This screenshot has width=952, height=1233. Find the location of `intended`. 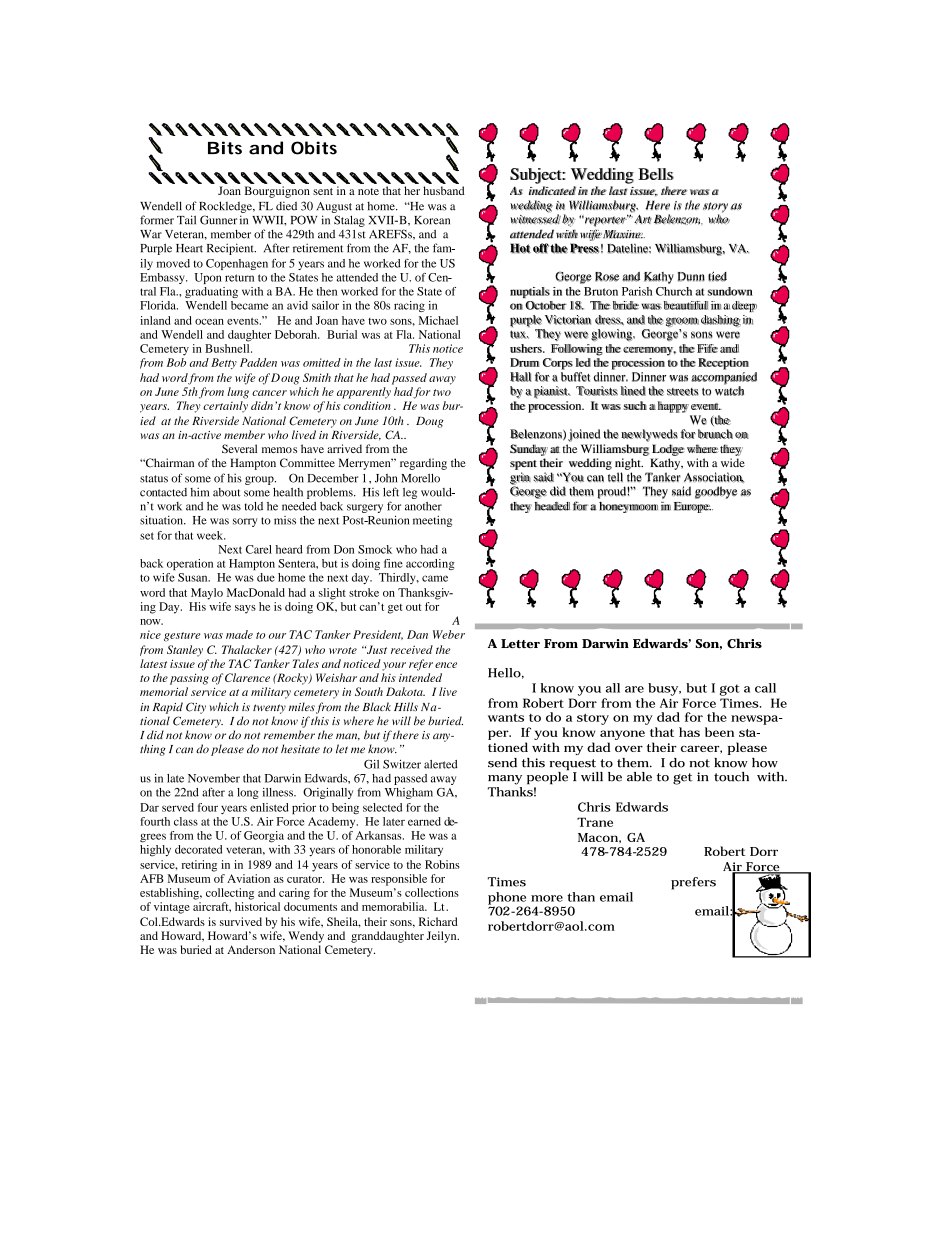

intended is located at coordinates (420, 677).
